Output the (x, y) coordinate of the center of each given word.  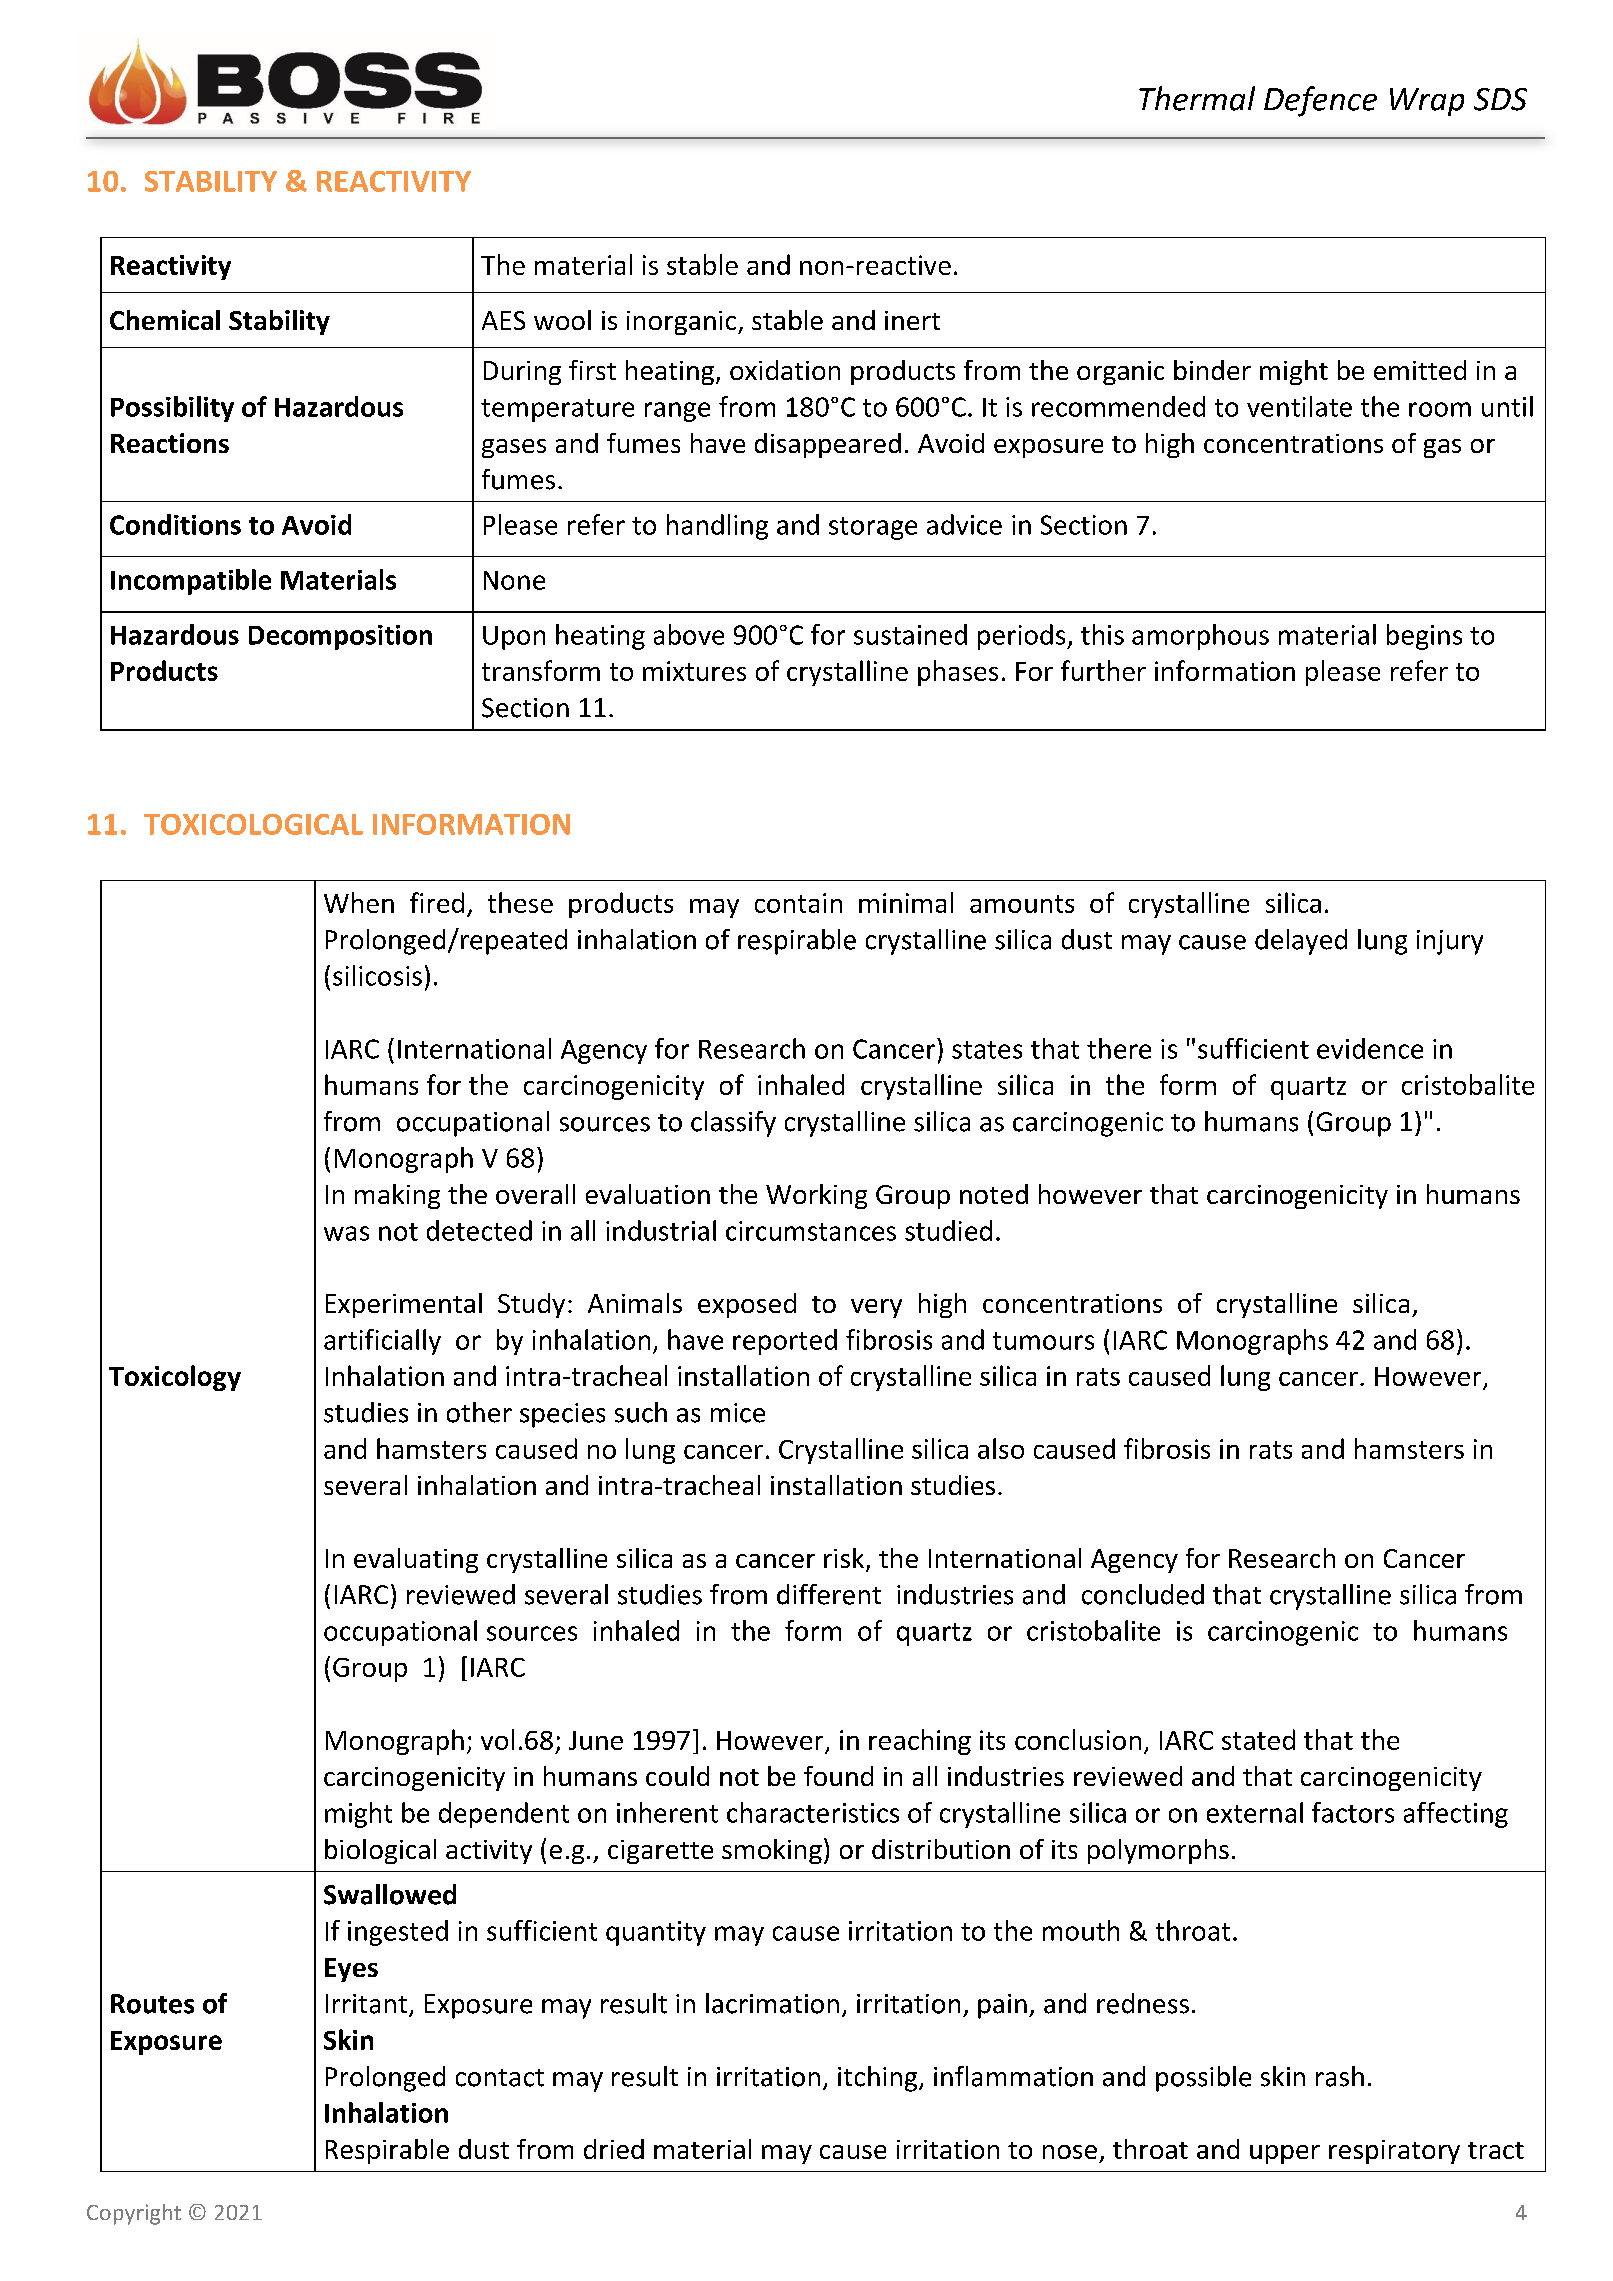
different (829, 1594)
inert (912, 320)
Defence (1320, 101)
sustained (910, 634)
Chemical (165, 320)
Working (816, 1196)
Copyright (134, 2214)
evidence (1370, 1048)
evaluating (416, 1560)
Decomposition (340, 637)
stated (1258, 1739)
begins (1424, 637)
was (346, 1233)
